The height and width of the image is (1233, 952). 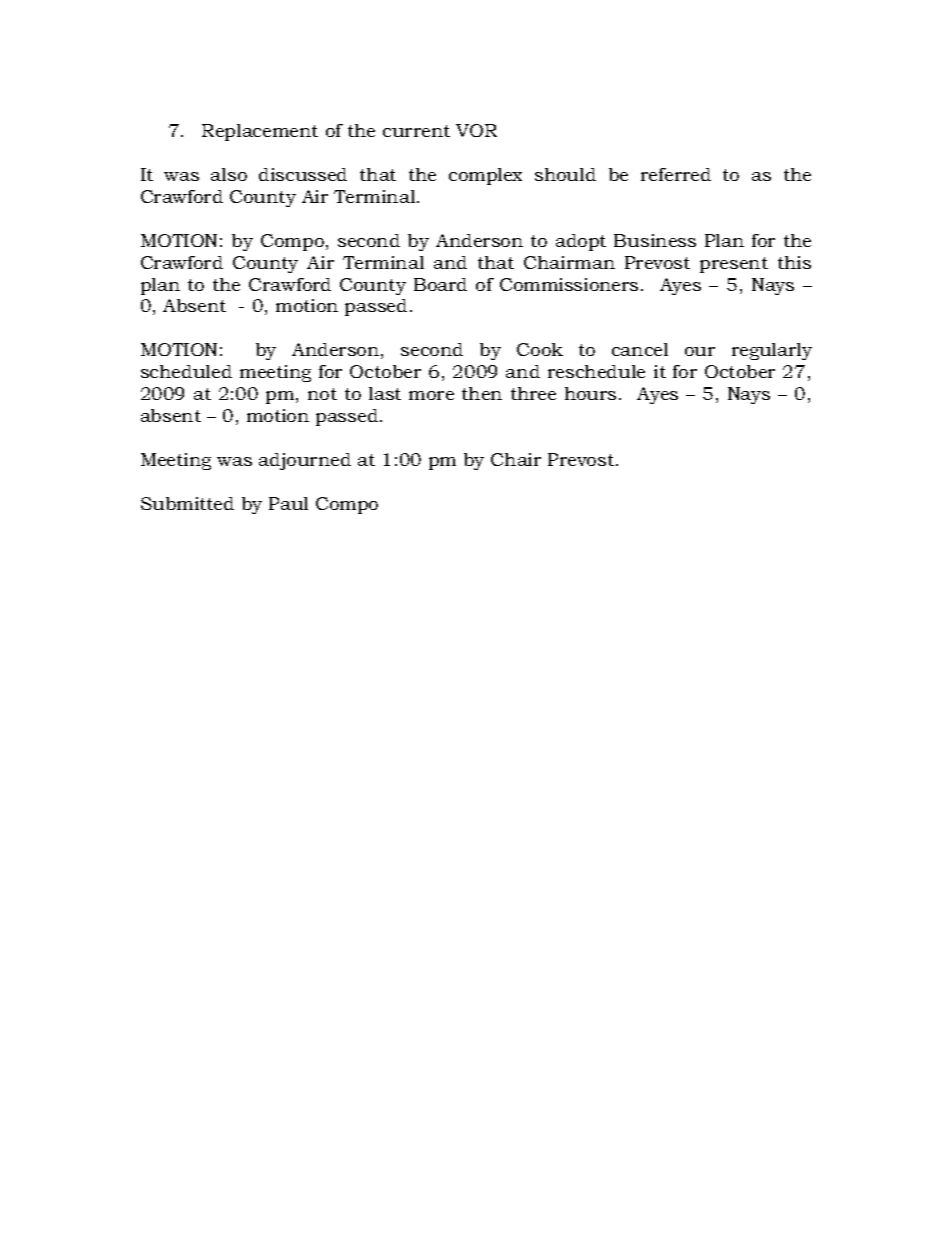 What do you see at coordinates (772, 351) in the image?
I see `regularly` at bounding box center [772, 351].
